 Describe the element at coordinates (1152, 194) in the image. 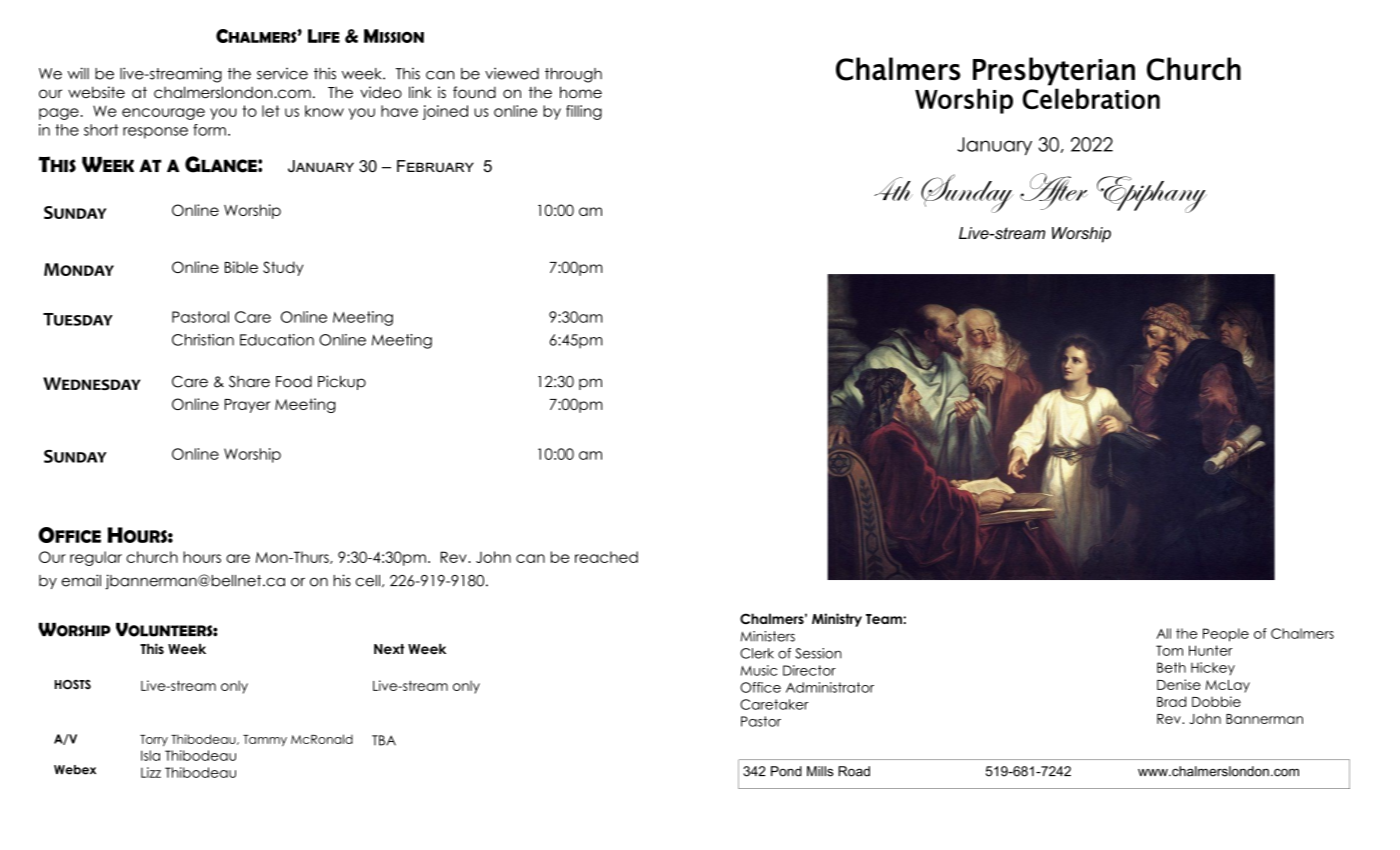

I see `Epiphany` at that location.
